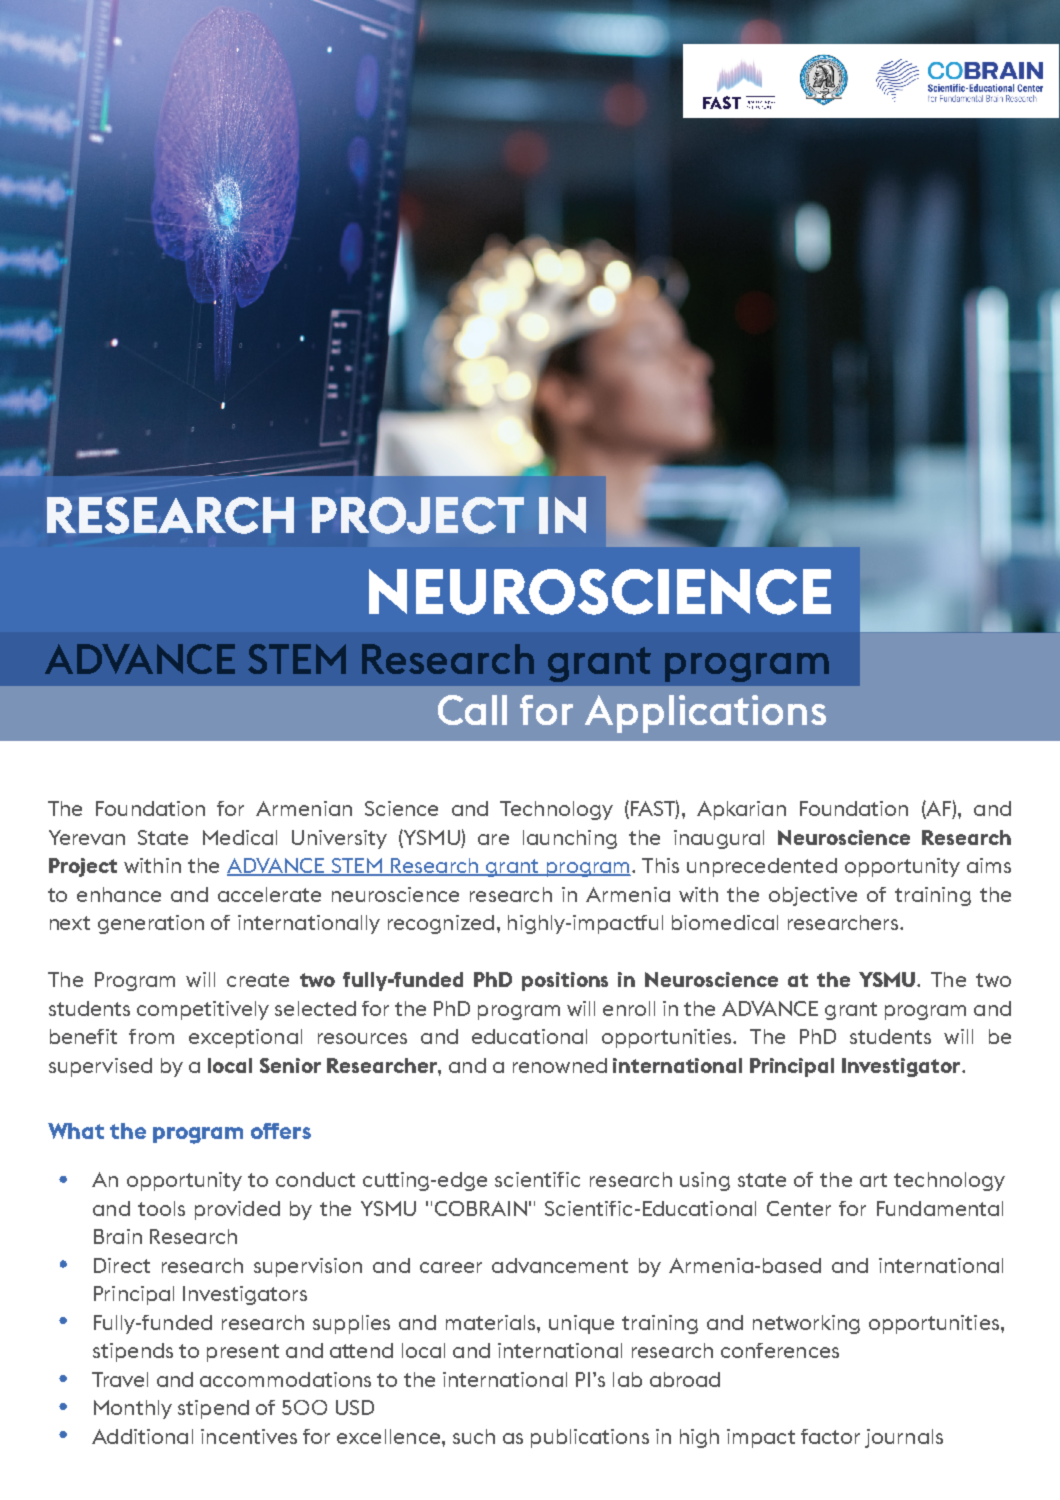  What do you see at coordinates (873, 1180) in the document?
I see `art` at bounding box center [873, 1180].
